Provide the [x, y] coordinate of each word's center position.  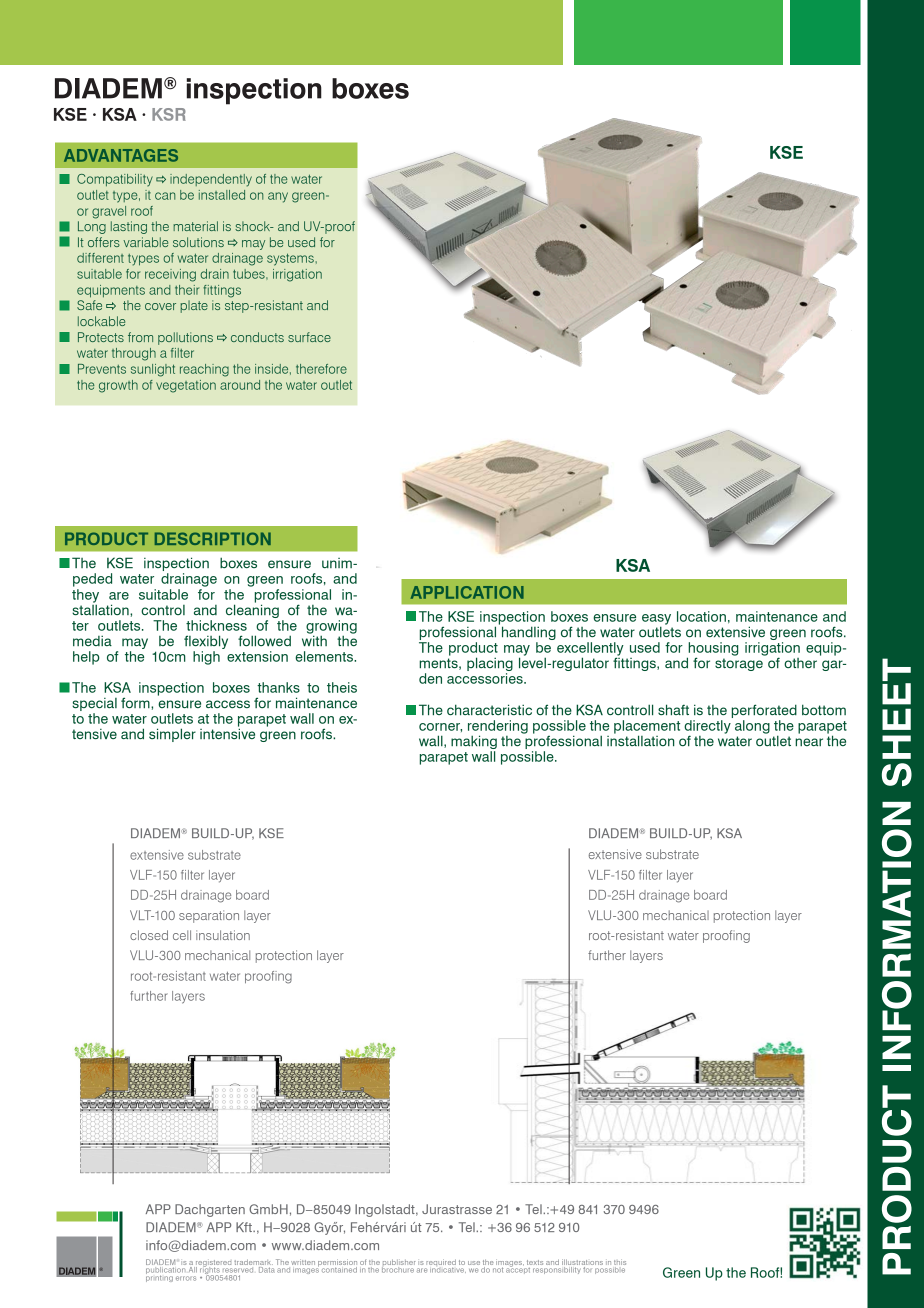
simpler [172, 735]
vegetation [186, 386]
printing [160, 1277]
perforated [764, 711]
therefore [321, 369]
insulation [223, 935]
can [165, 196]
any [278, 197]
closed [149, 935]
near [809, 742]
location [701, 616]
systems [290, 259]
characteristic [489, 709]
